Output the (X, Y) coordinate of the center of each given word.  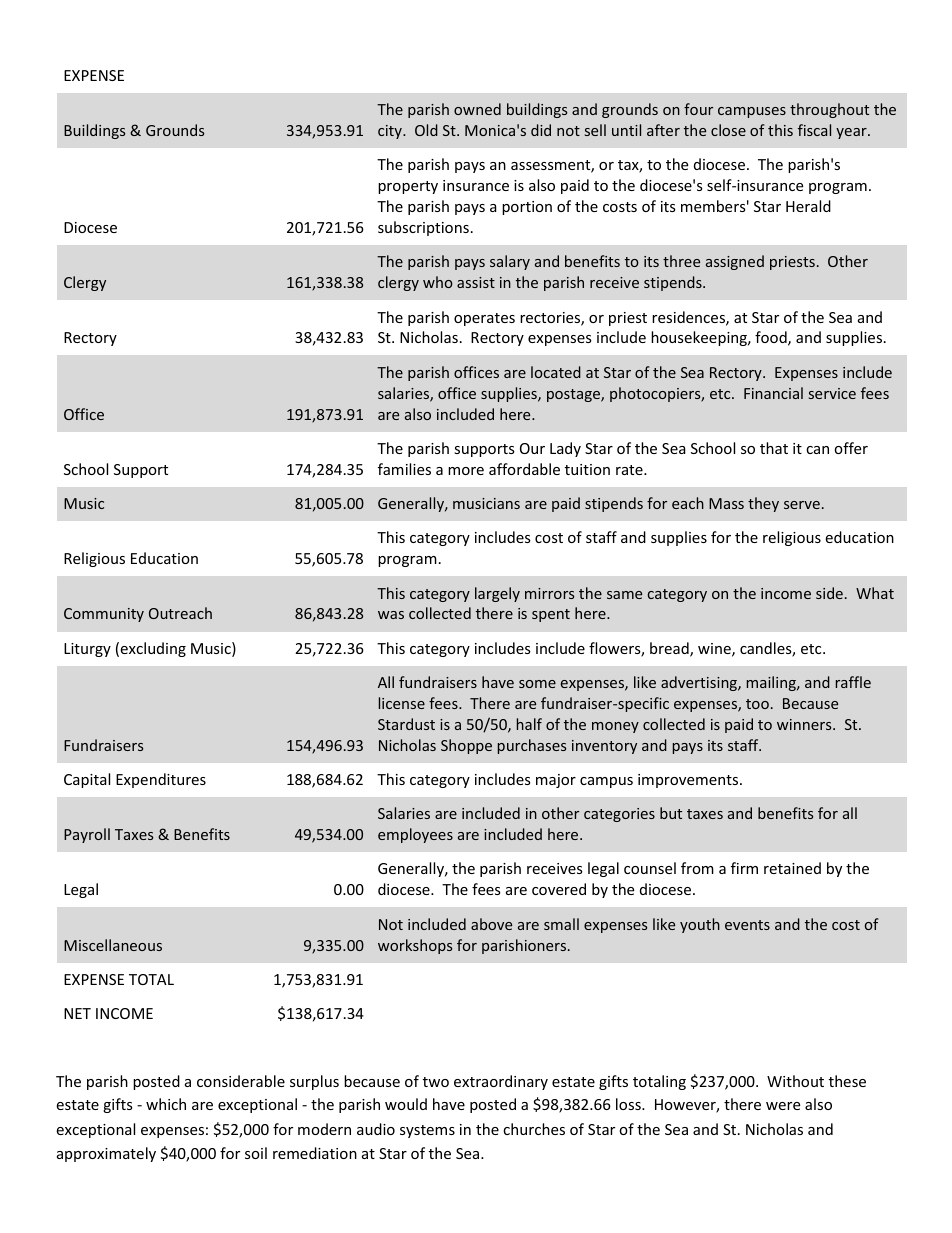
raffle (853, 682)
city (391, 132)
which (166, 1104)
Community (104, 615)
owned (477, 109)
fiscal (814, 130)
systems (427, 1131)
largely (497, 594)
